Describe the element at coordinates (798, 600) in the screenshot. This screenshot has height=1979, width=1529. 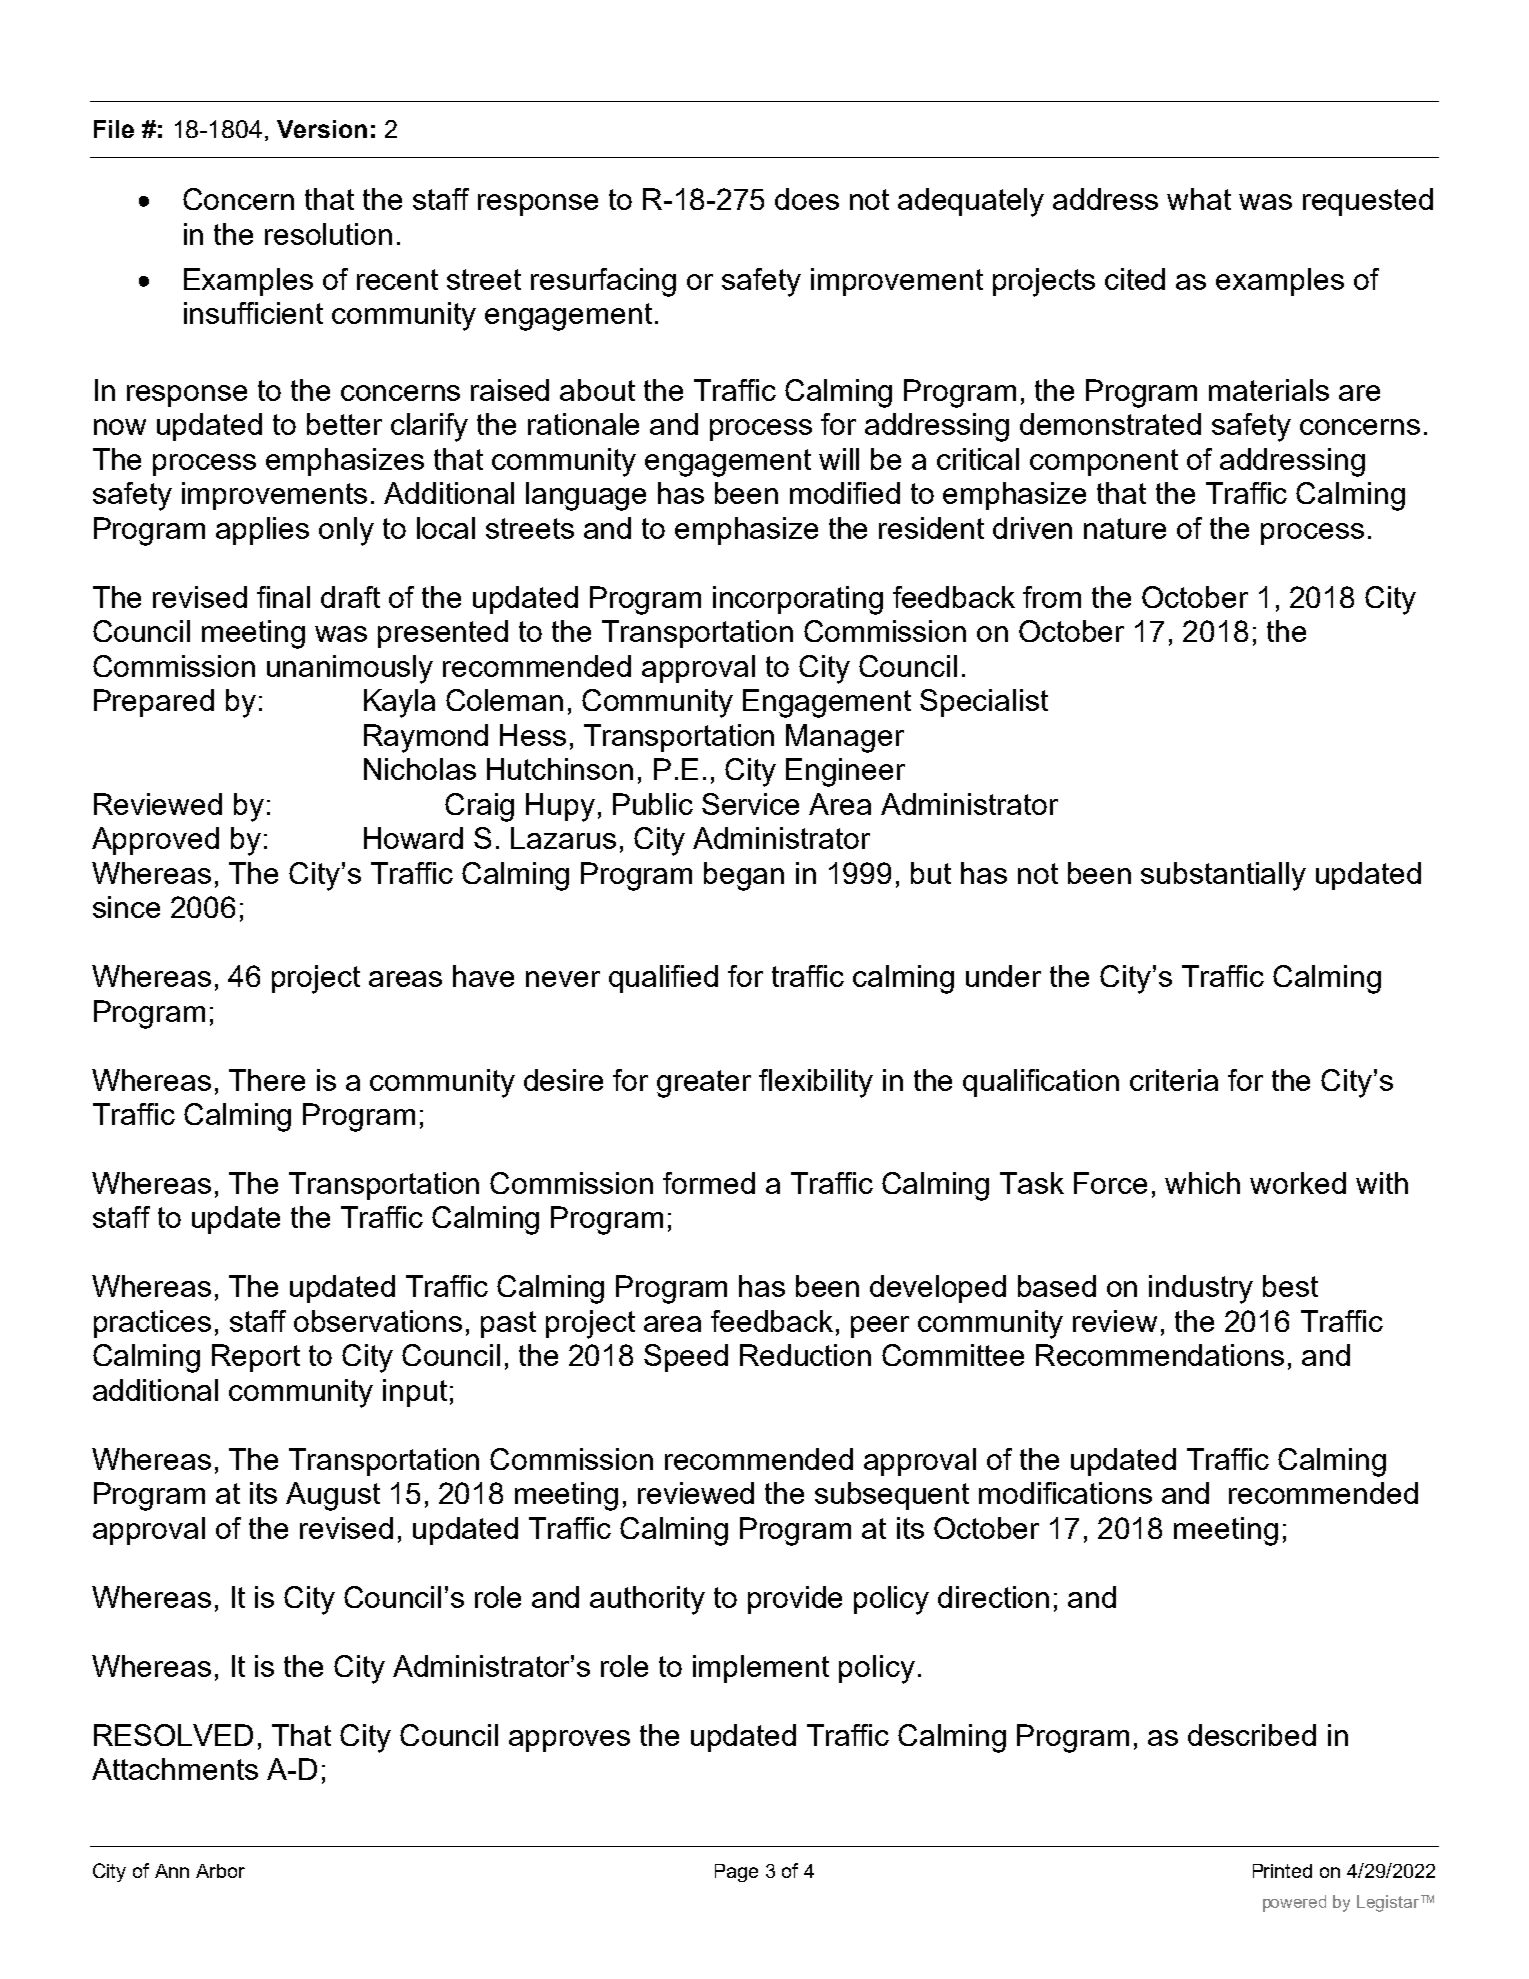
I see `incorporating` at that location.
